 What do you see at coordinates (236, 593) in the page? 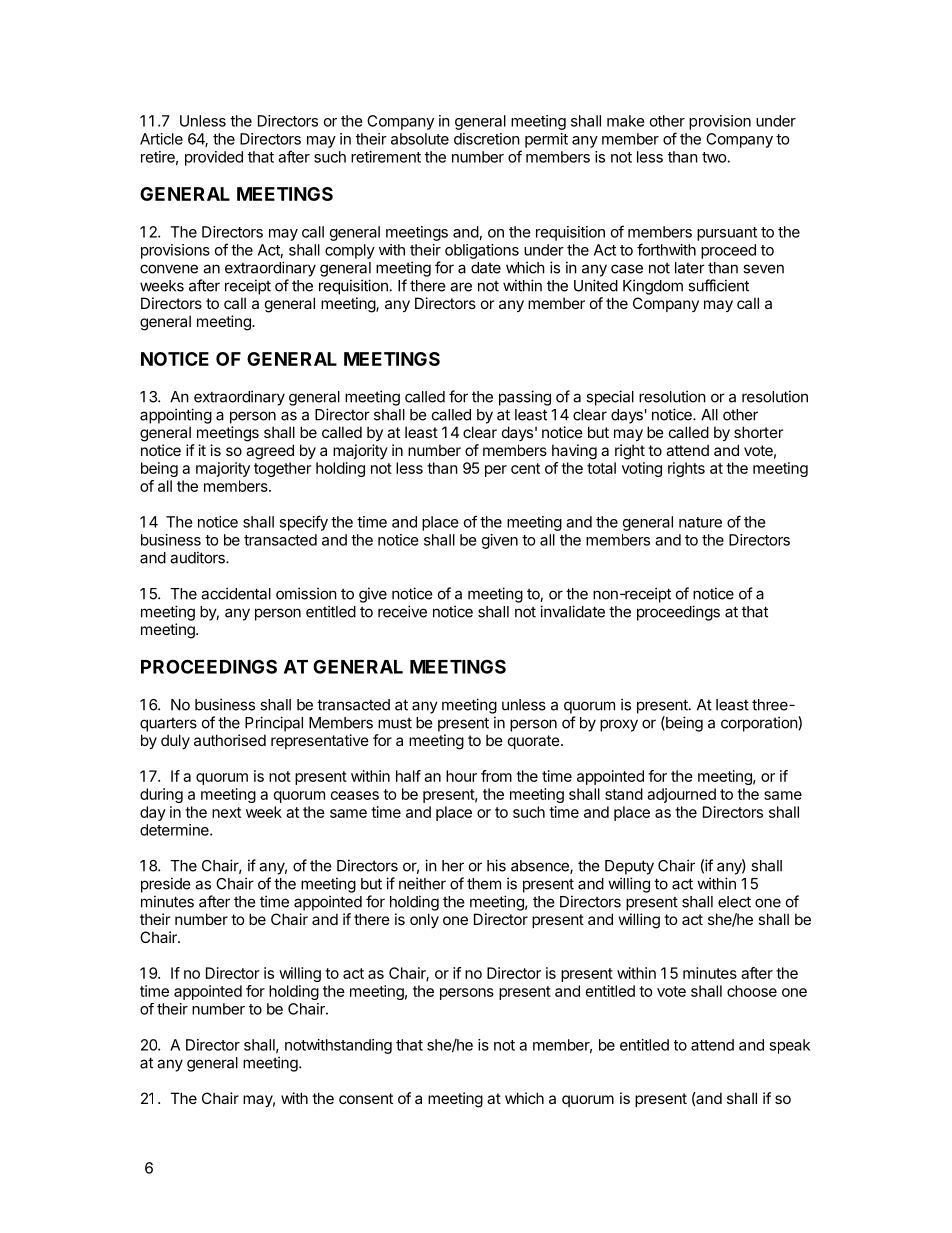
I see `accidental` at bounding box center [236, 593].
